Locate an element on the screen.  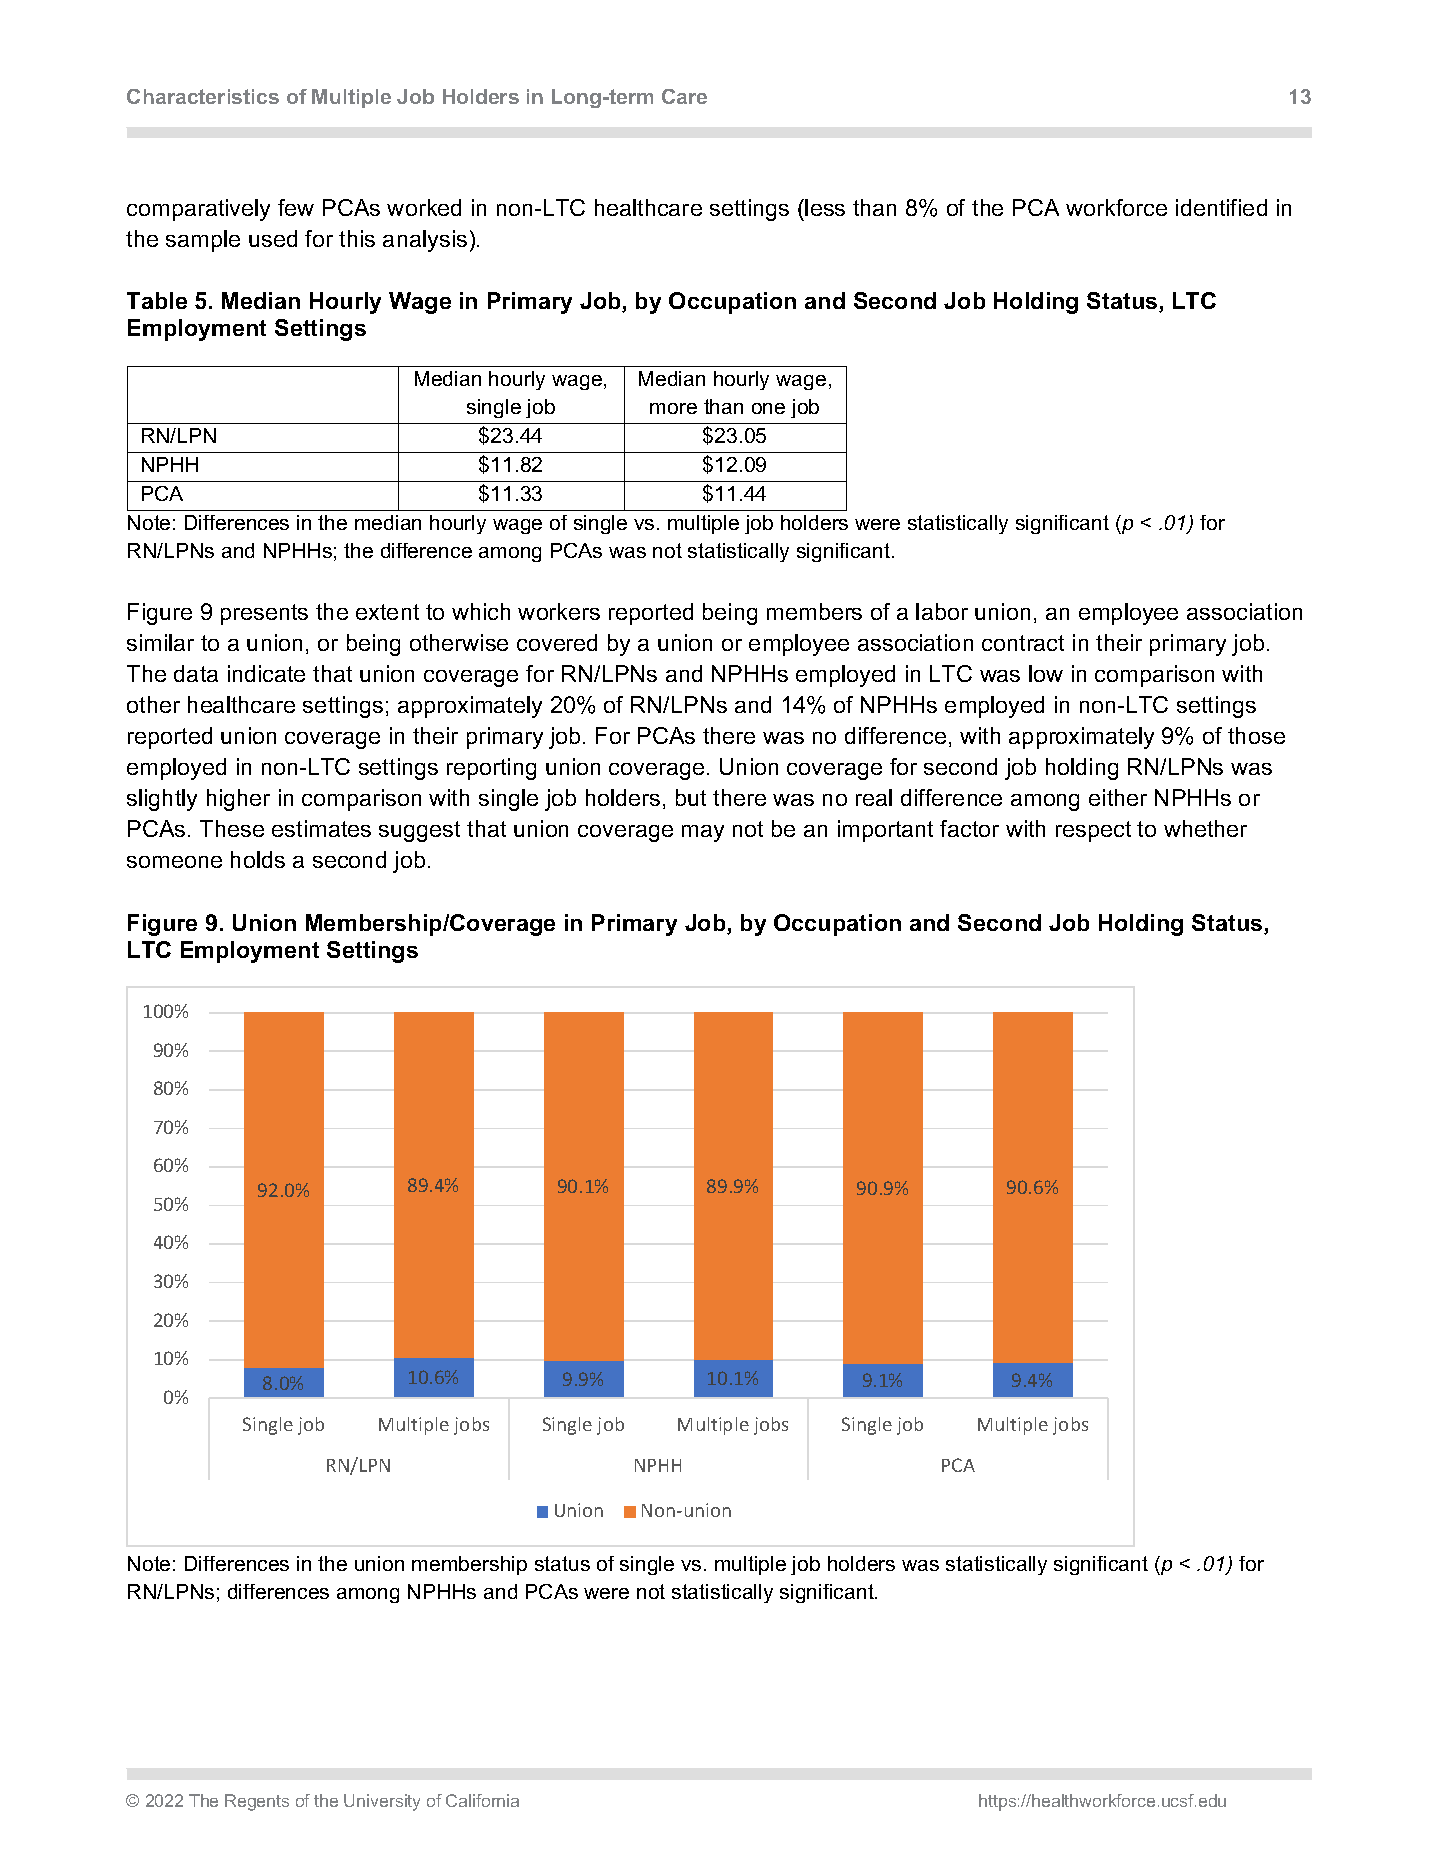
higher is located at coordinates (238, 800).
